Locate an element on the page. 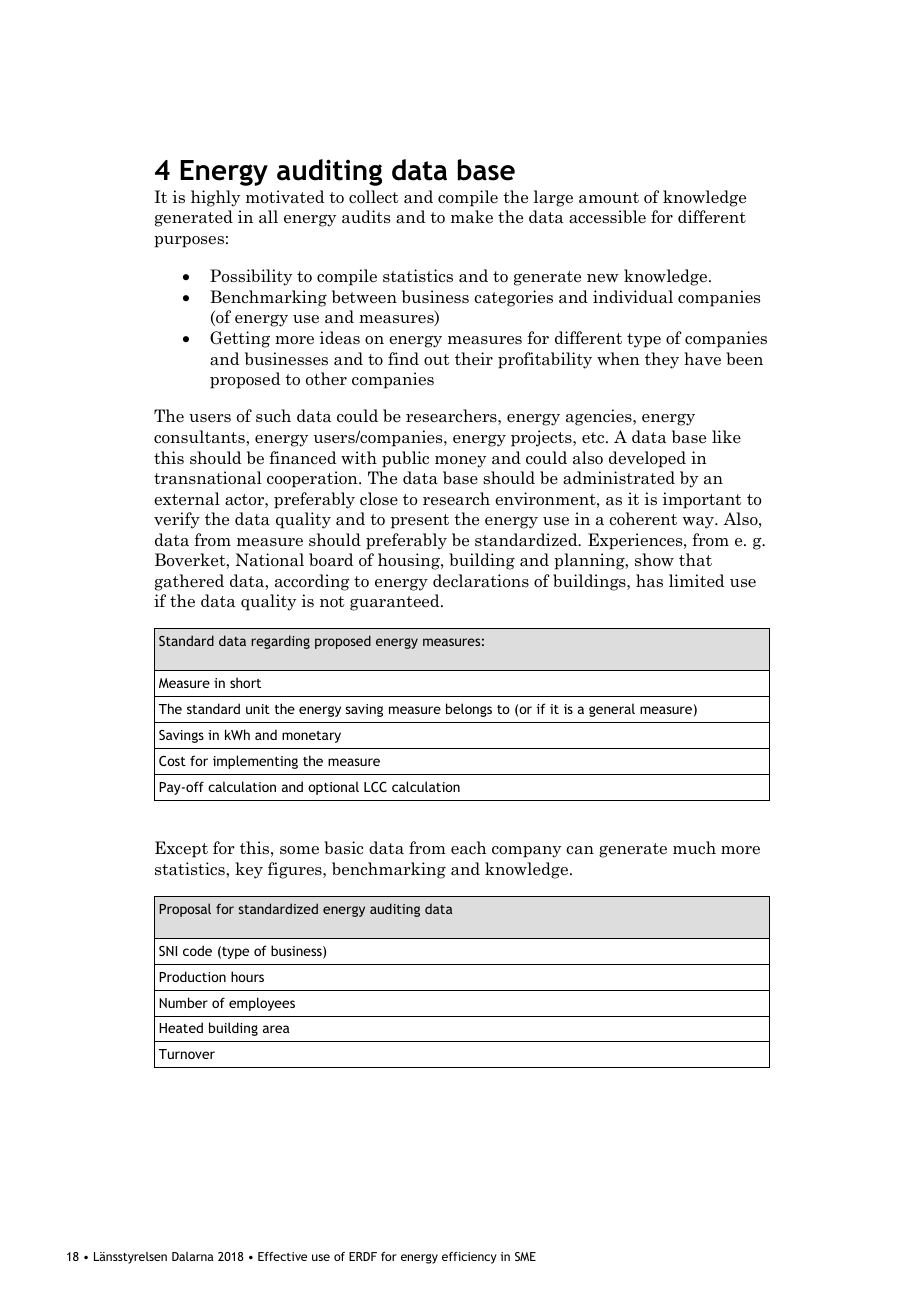 The width and height of the document is (924, 1308). that is located at coordinates (695, 560).
